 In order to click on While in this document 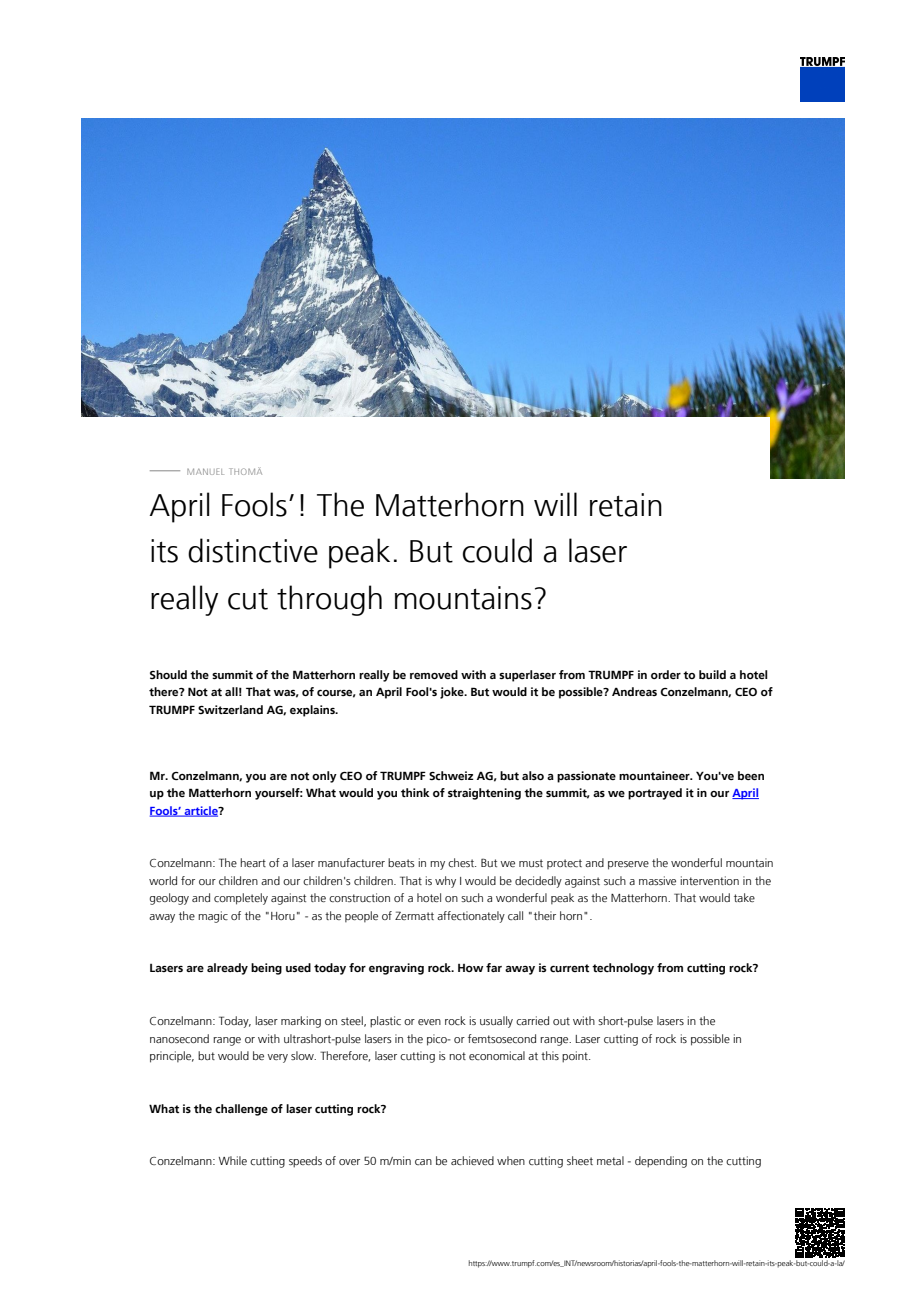, I will do `click(233, 1160)`.
